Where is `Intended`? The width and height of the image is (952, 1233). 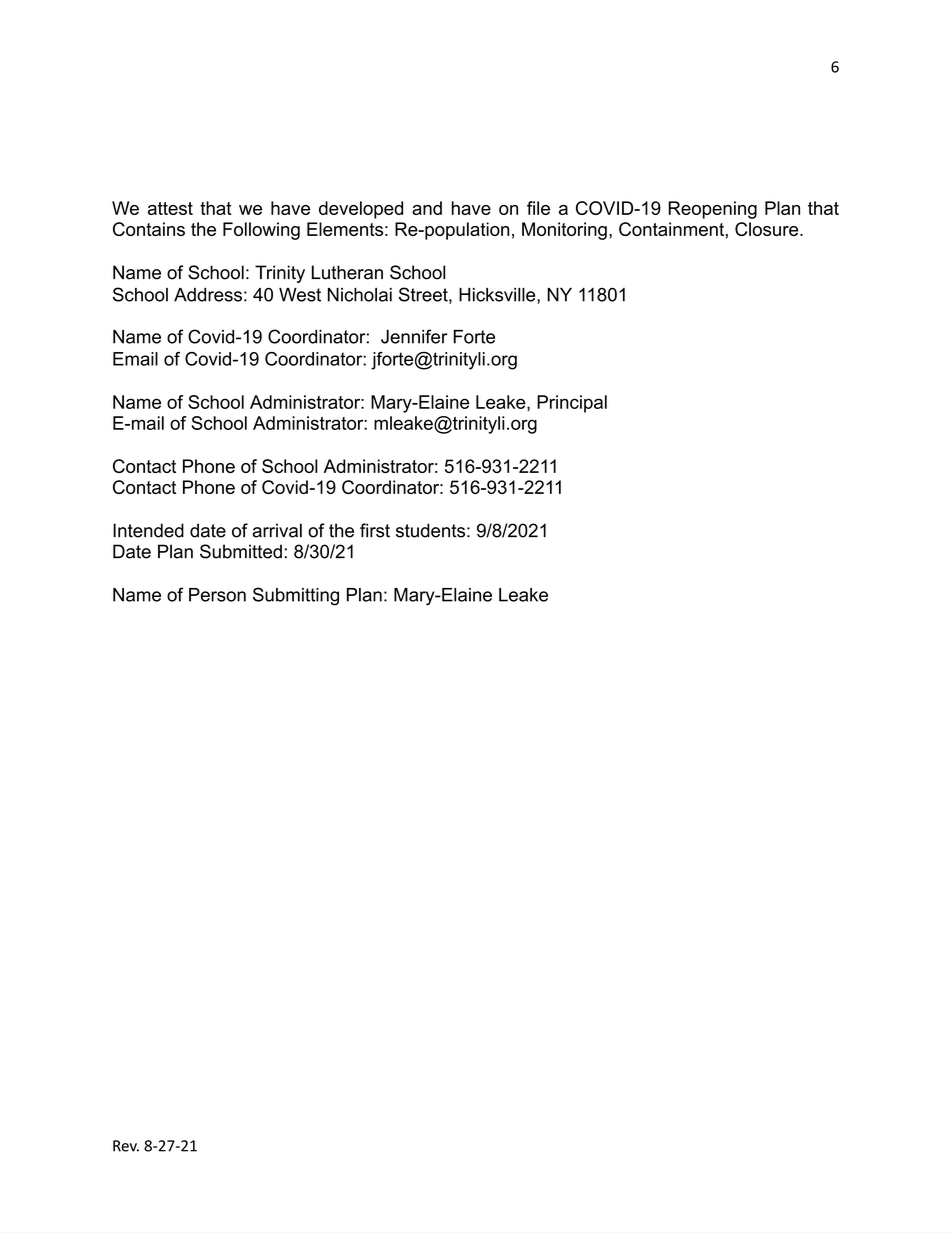
Intended is located at coordinates (148, 530).
